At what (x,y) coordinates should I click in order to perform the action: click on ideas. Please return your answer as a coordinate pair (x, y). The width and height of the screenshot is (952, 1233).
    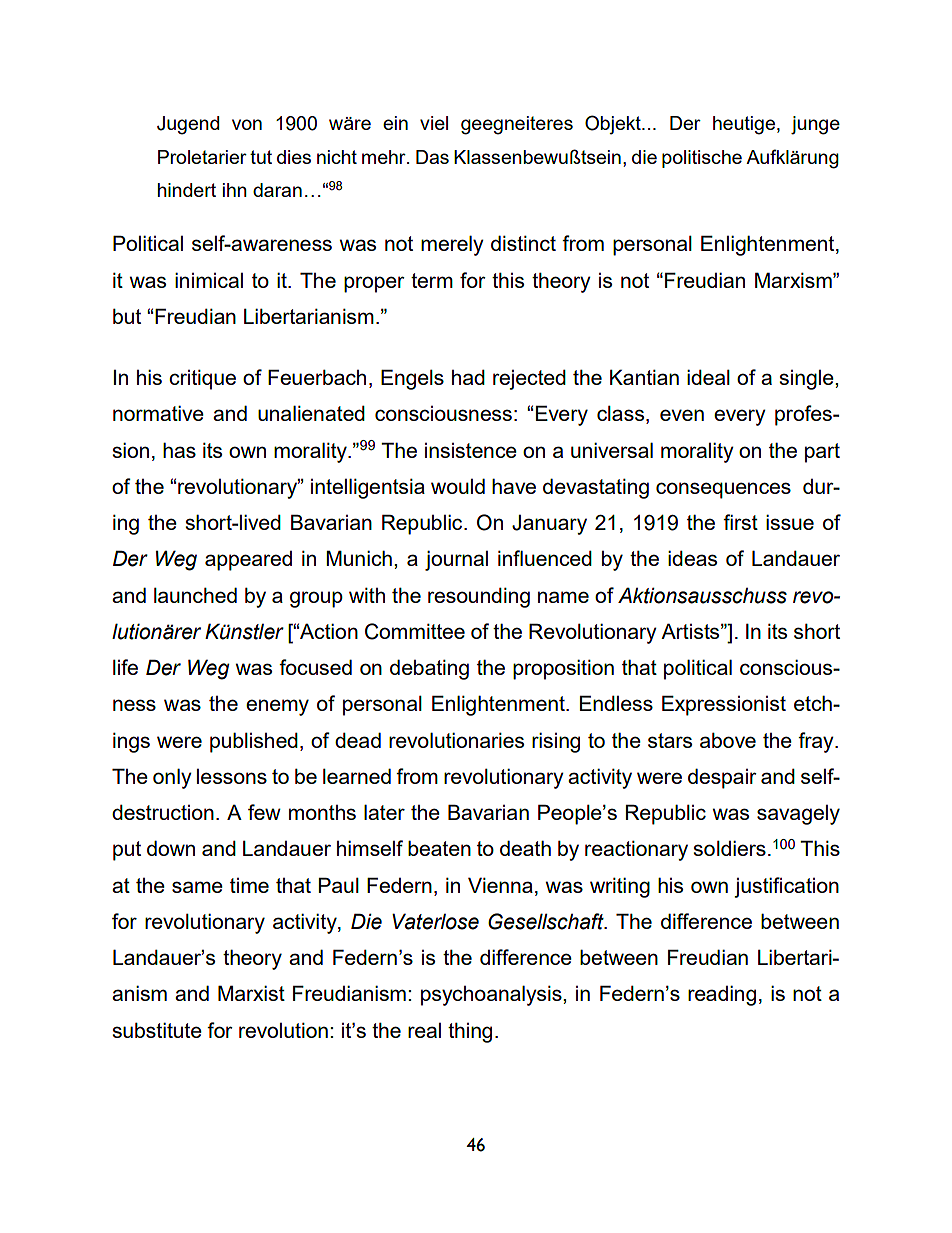
    Looking at the image, I should click on (692, 558).
